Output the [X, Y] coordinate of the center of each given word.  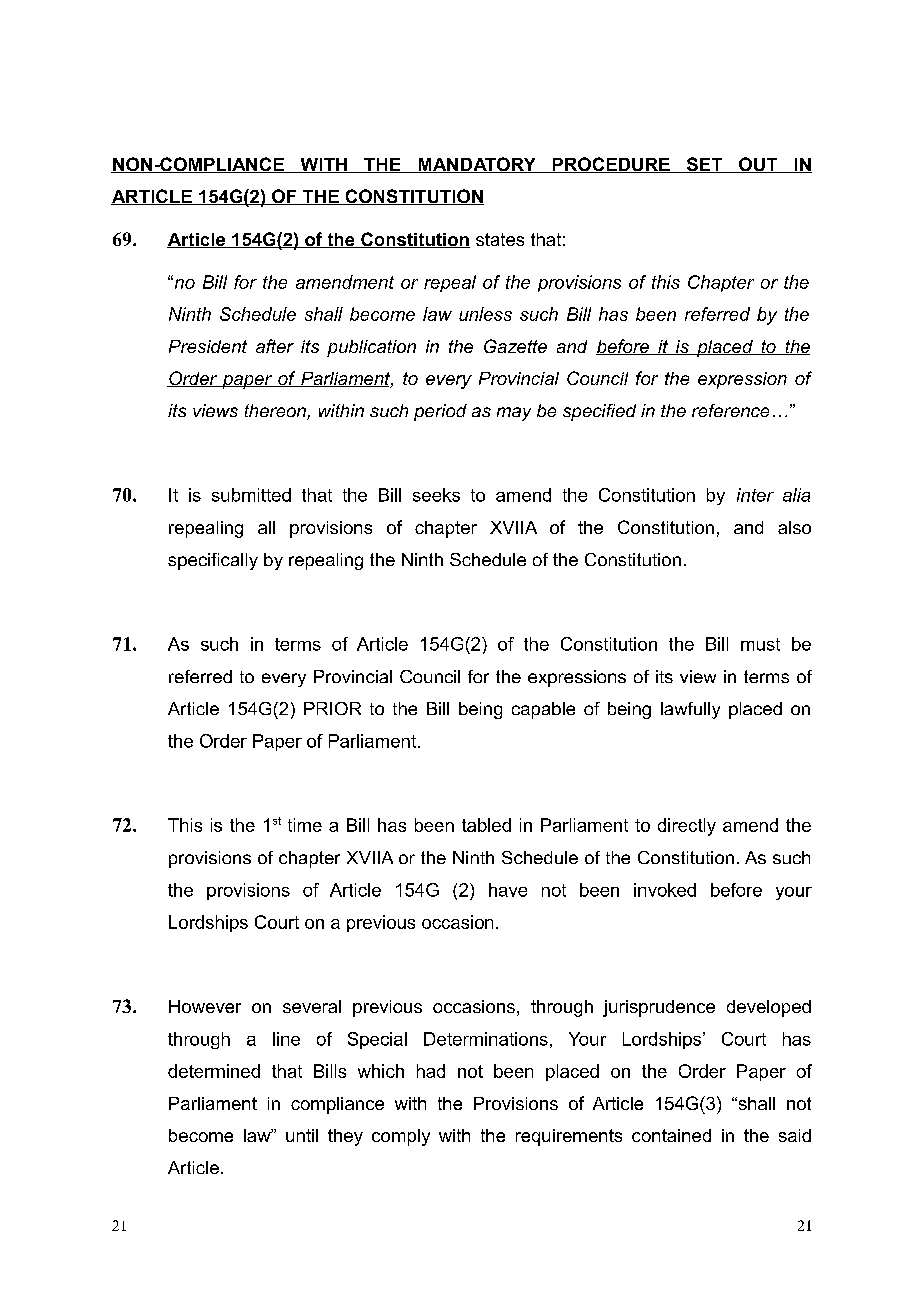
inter [755, 495]
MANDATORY [477, 165]
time [305, 825]
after [275, 346]
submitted [251, 495]
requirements [569, 1137]
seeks [436, 495]
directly [687, 827]
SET [704, 165]
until [302, 1135]
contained [671, 1135]
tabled [486, 825]
